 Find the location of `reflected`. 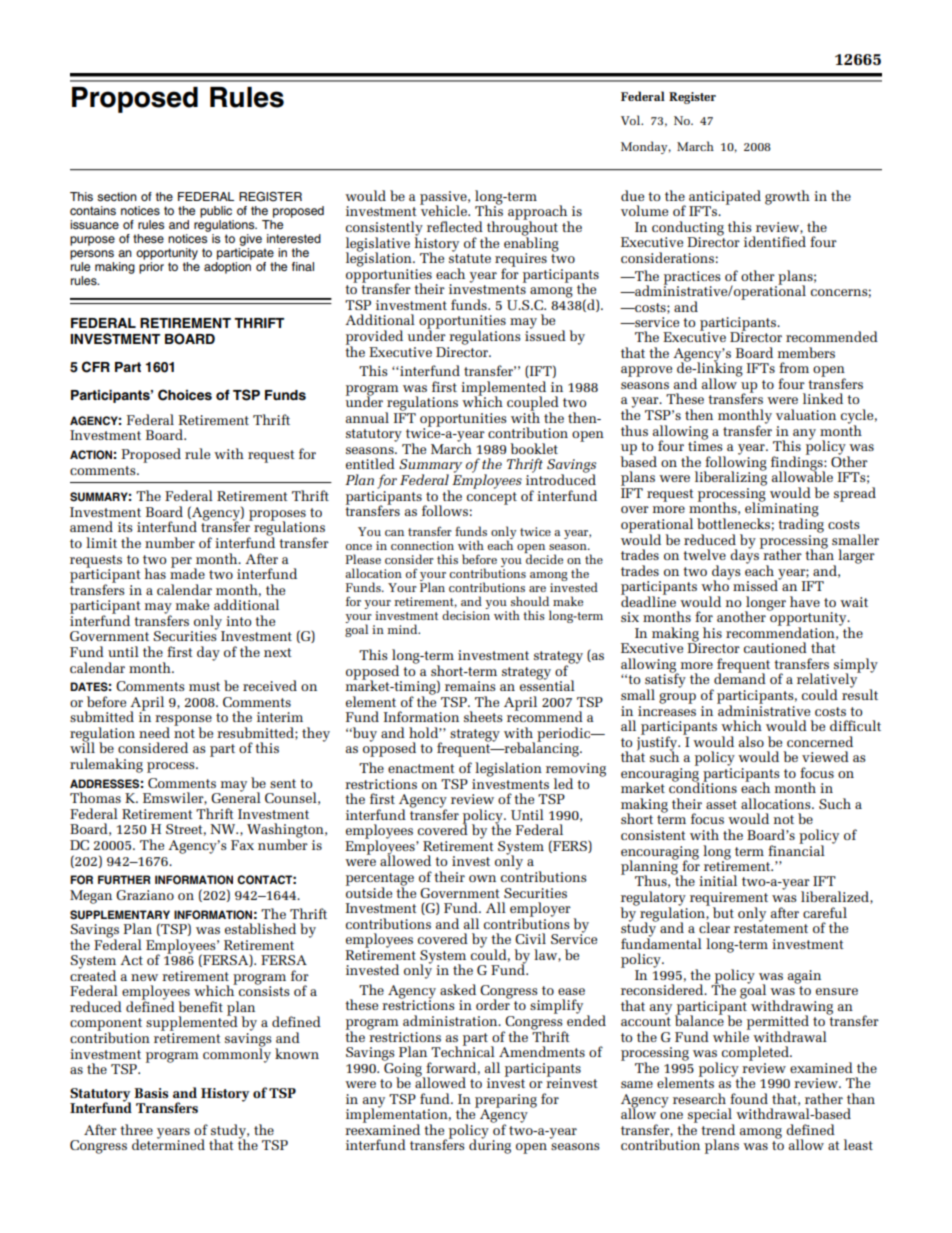

reflected is located at coordinates (455, 226).
